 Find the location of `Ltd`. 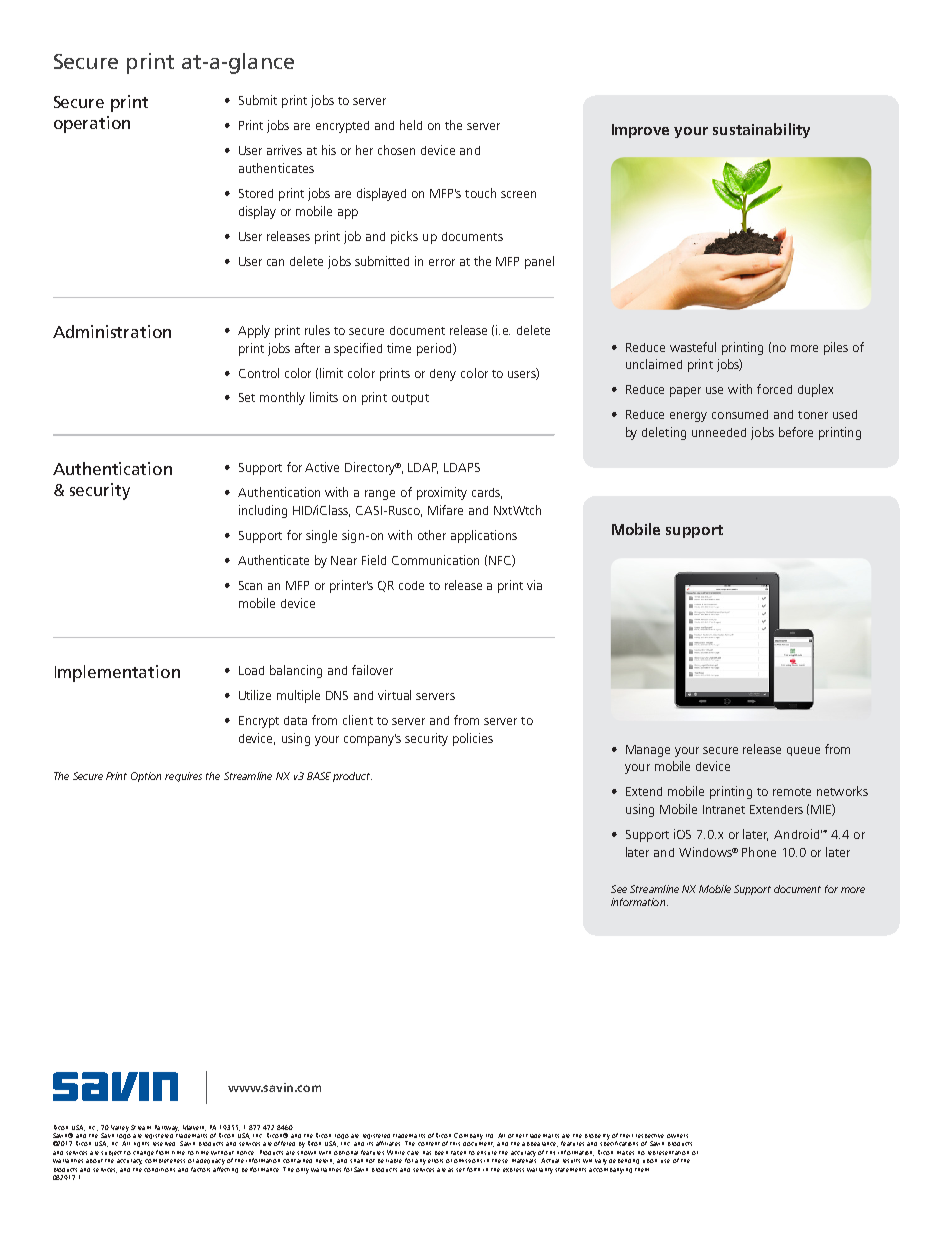

Ltd is located at coordinates (489, 1136).
